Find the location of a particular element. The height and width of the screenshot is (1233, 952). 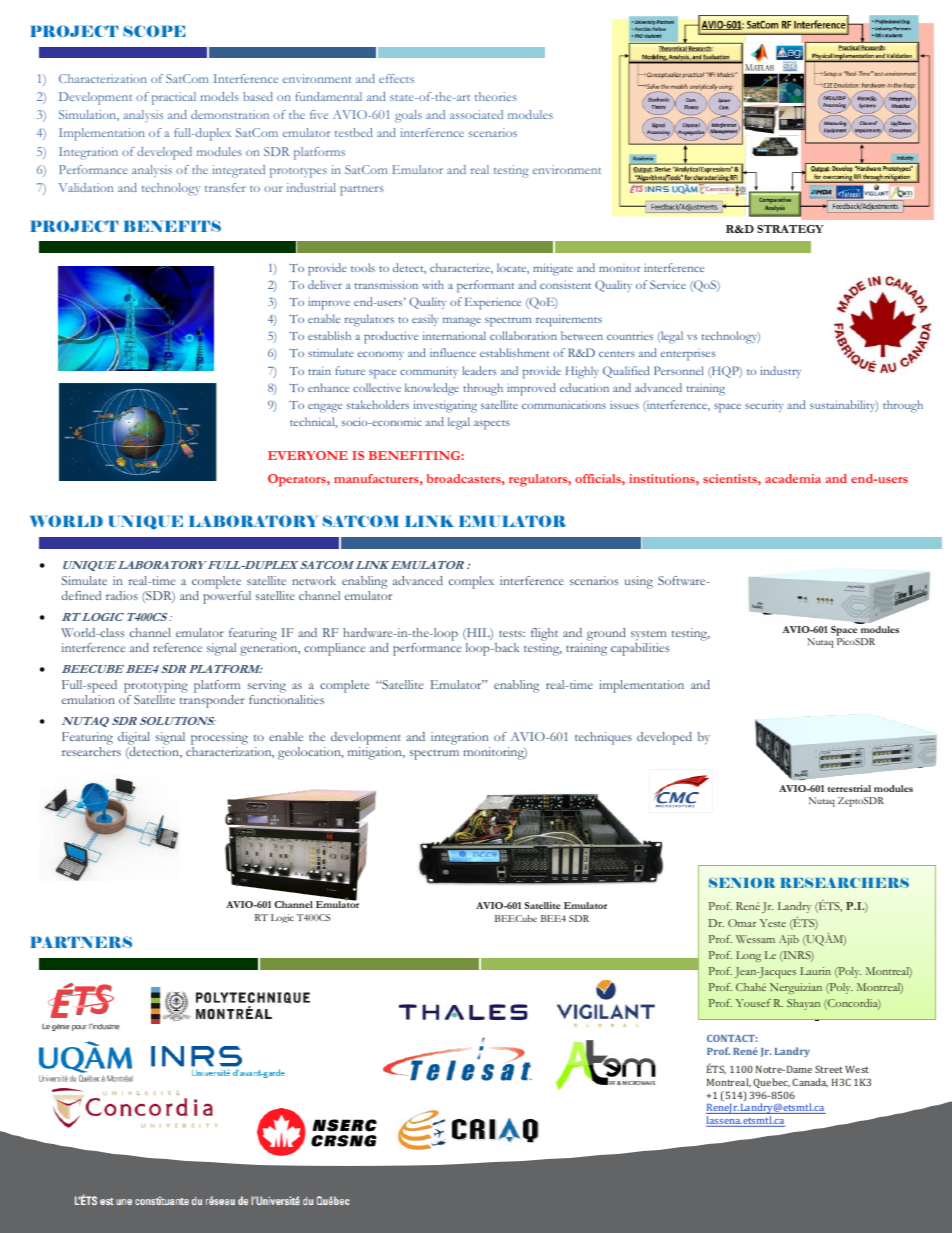

theories is located at coordinates (496, 96).
